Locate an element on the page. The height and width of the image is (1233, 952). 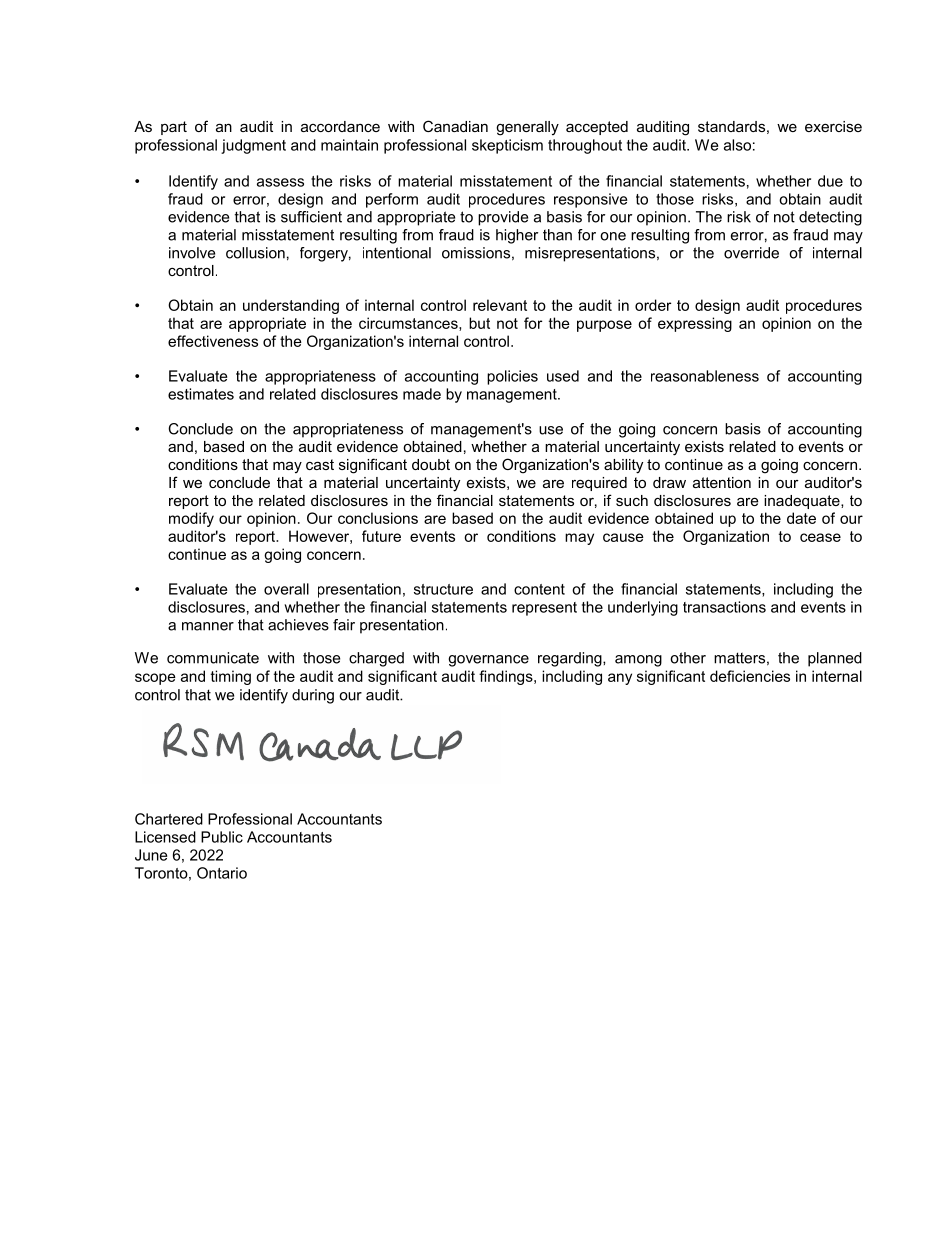
governance is located at coordinates (488, 661).
